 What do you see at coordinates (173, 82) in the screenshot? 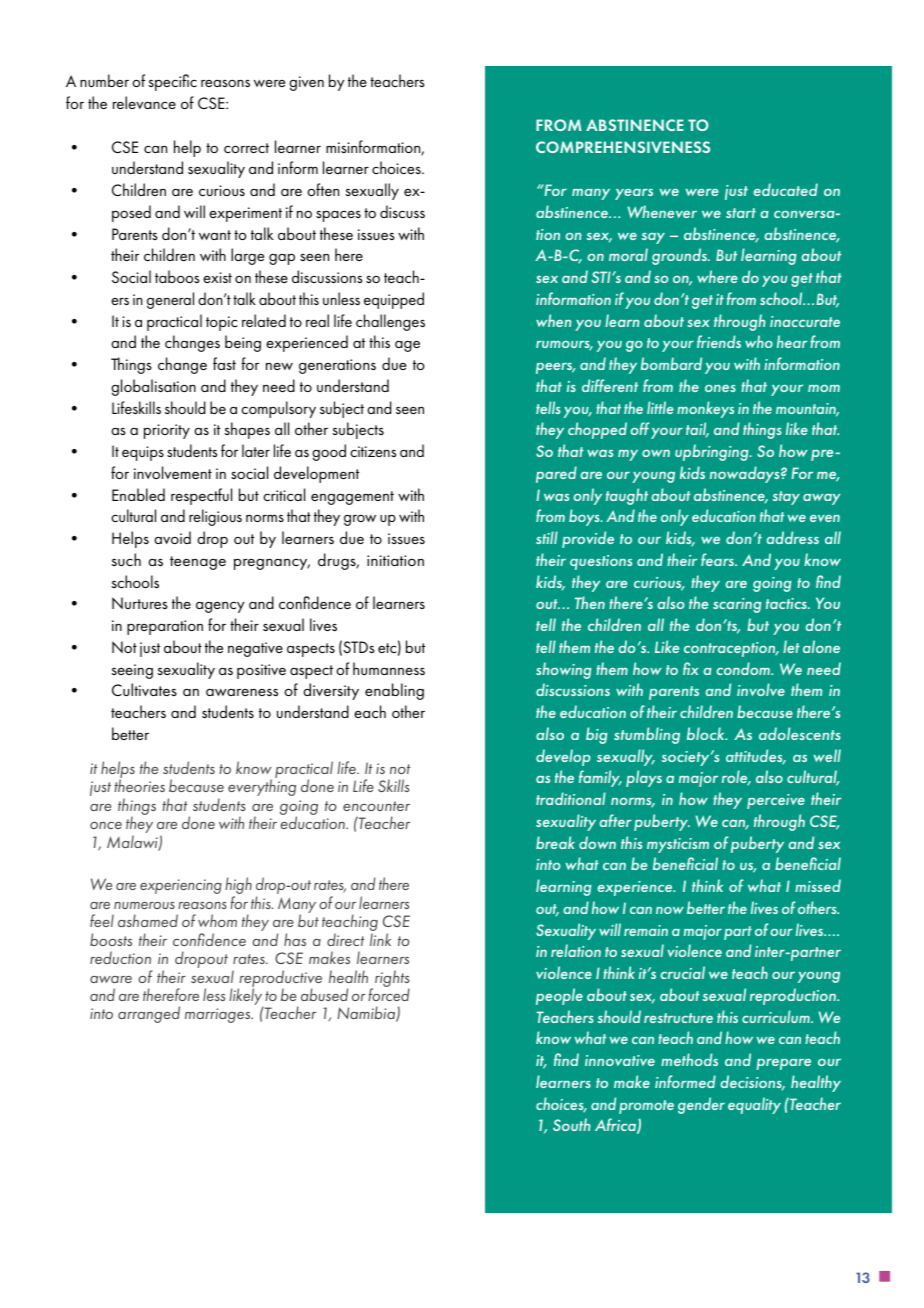
I see `specific` at bounding box center [173, 82].
